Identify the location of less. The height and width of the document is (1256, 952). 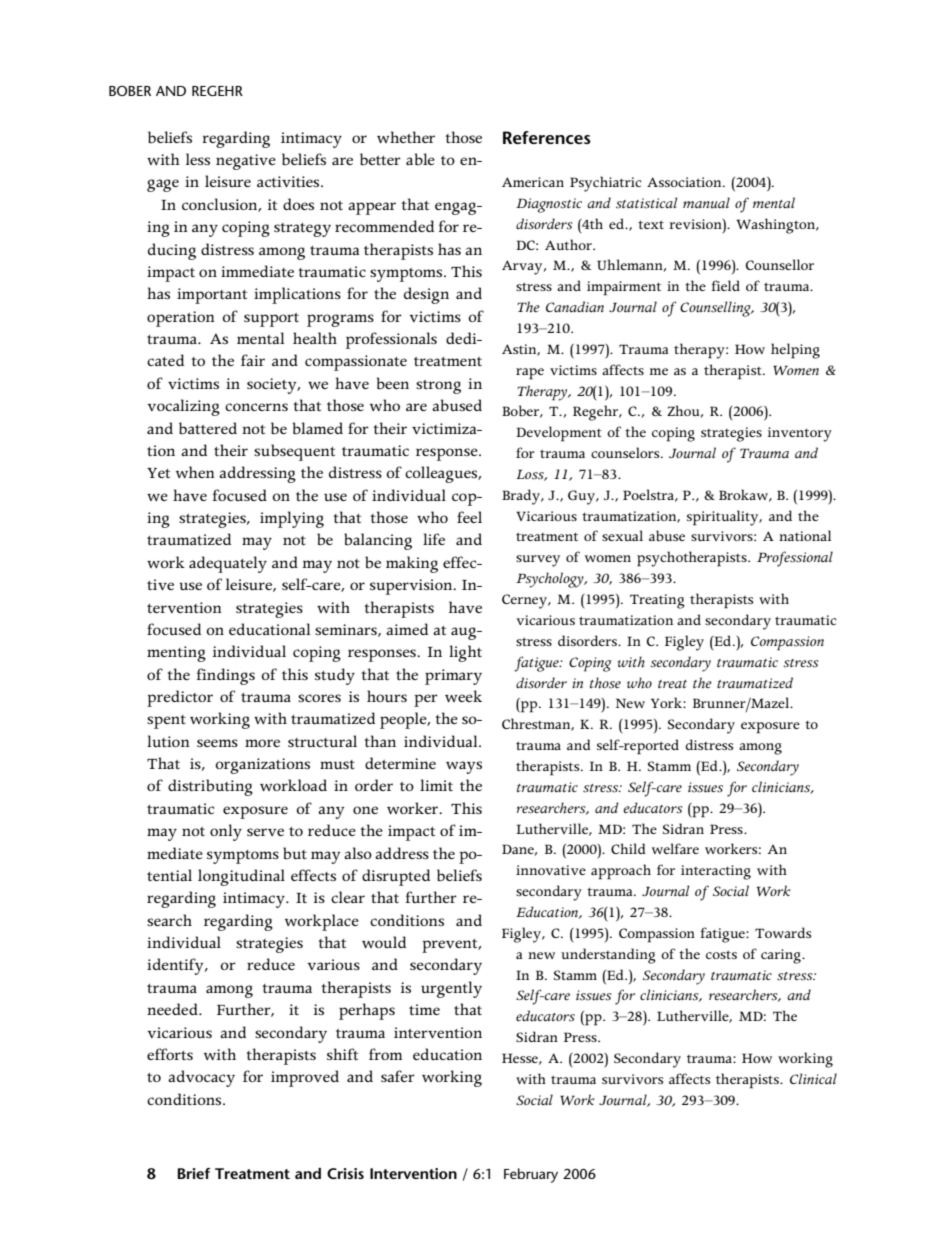
(198, 159).
